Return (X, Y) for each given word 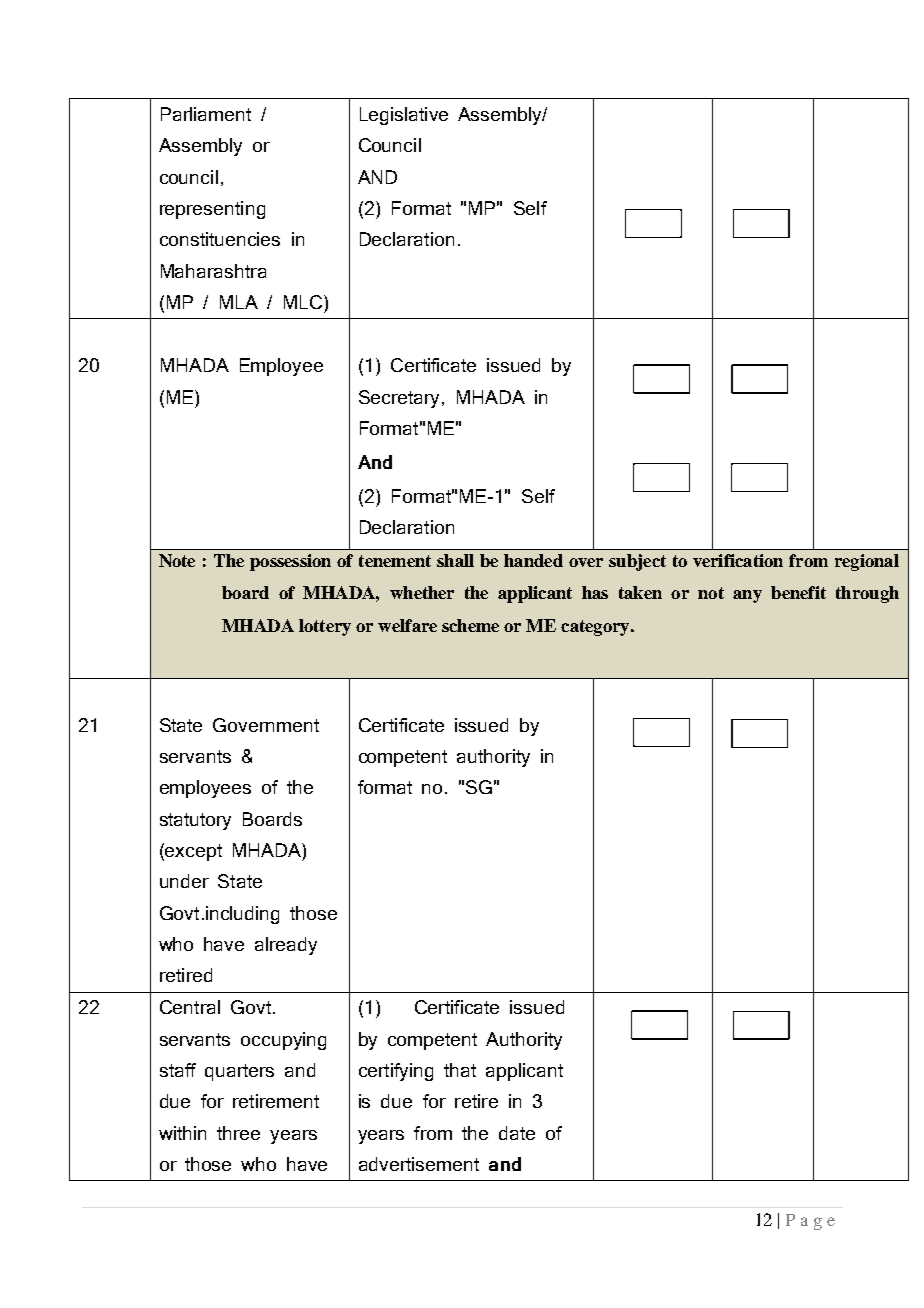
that (460, 1070)
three (238, 1133)
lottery (325, 627)
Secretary (399, 399)
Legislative (404, 116)
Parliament (206, 114)
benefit (798, 592)
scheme (470, 625)
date (517, 1133)
